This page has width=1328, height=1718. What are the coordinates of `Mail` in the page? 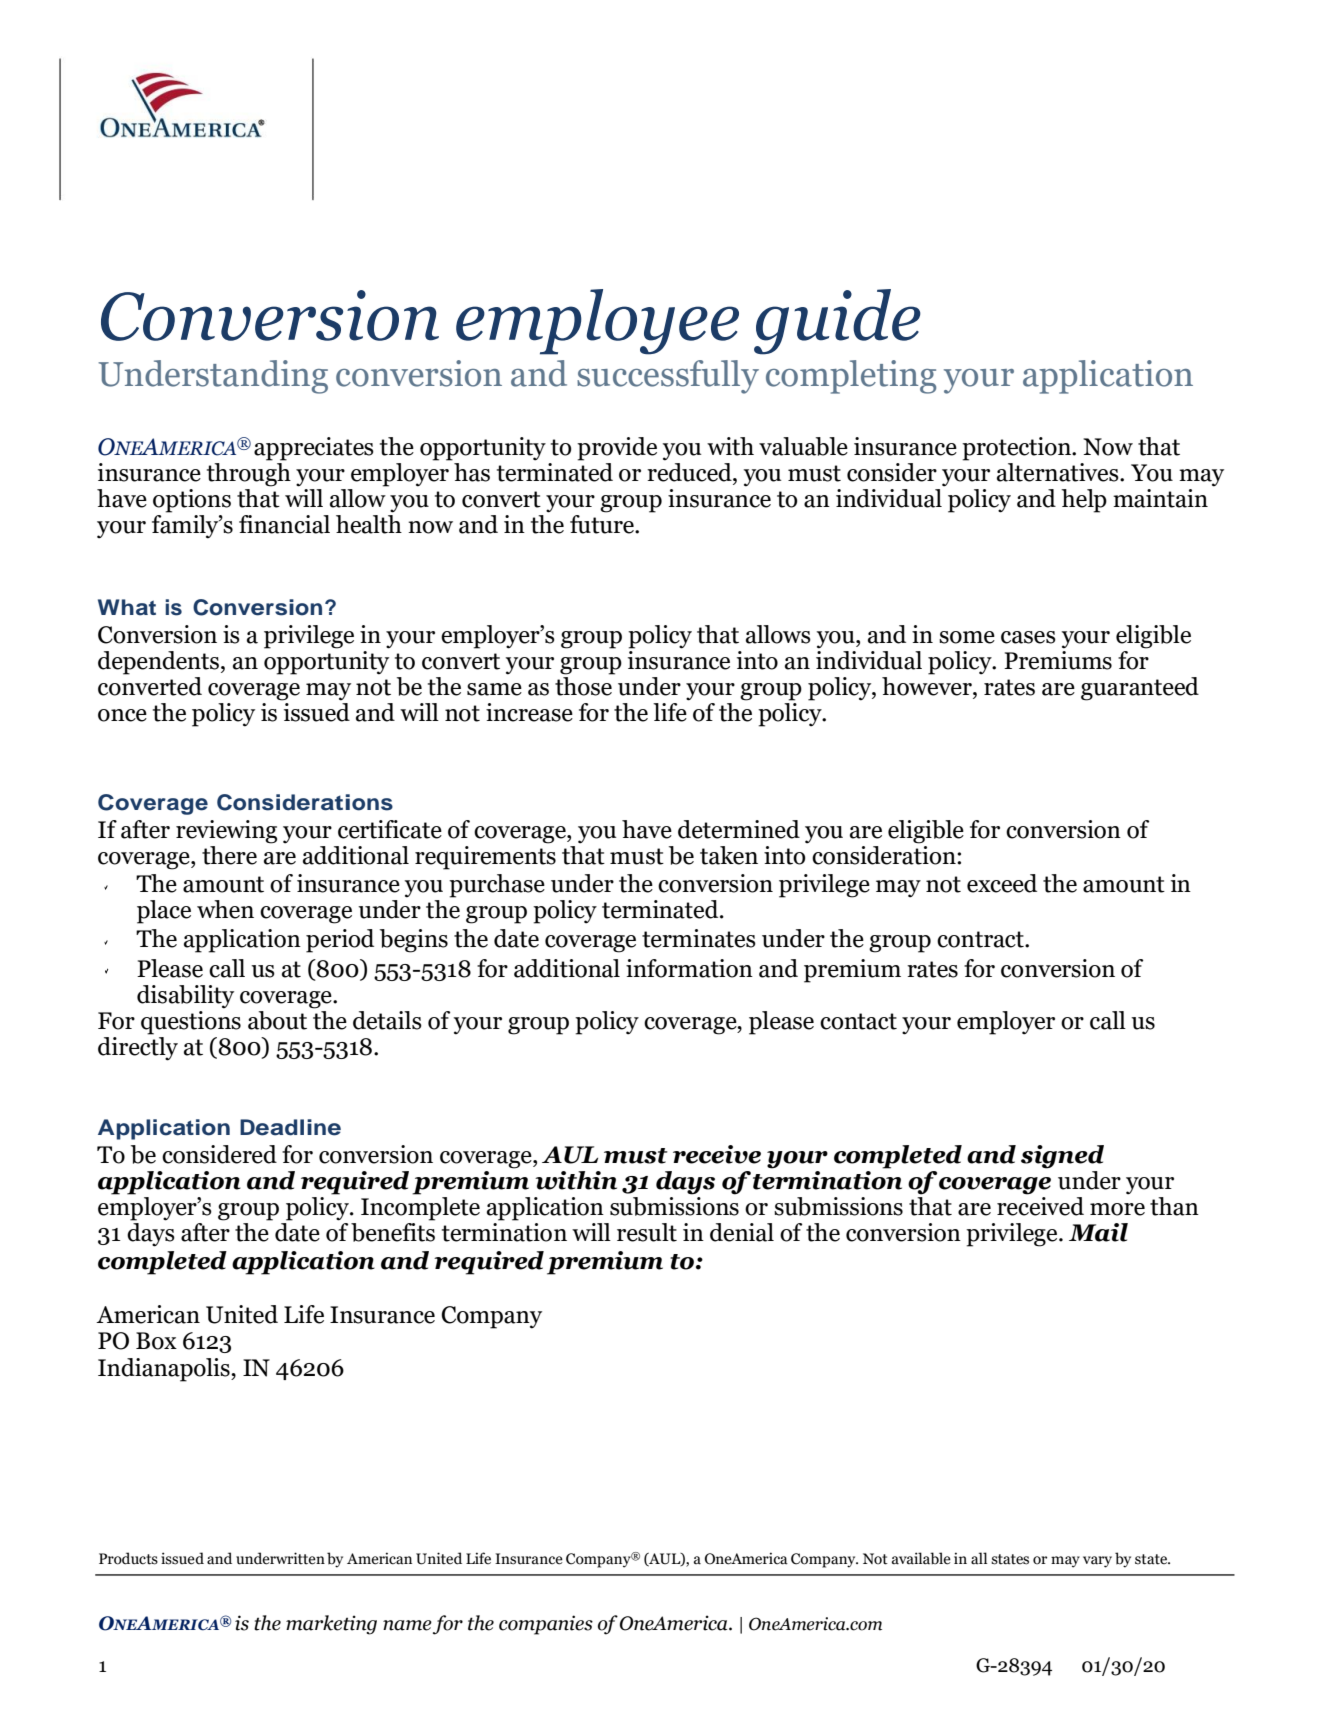 It's located at (1098, 1232).
